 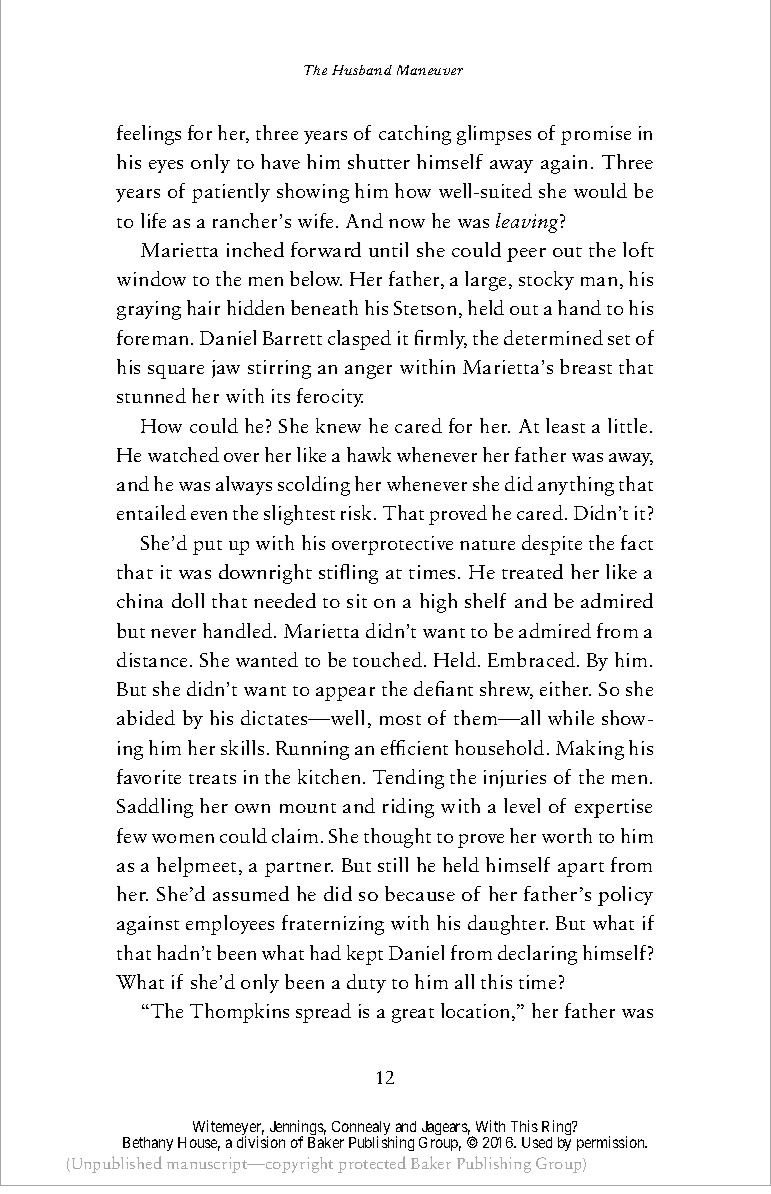 I want to click on Bethany, so click(x=148, y=1144).
